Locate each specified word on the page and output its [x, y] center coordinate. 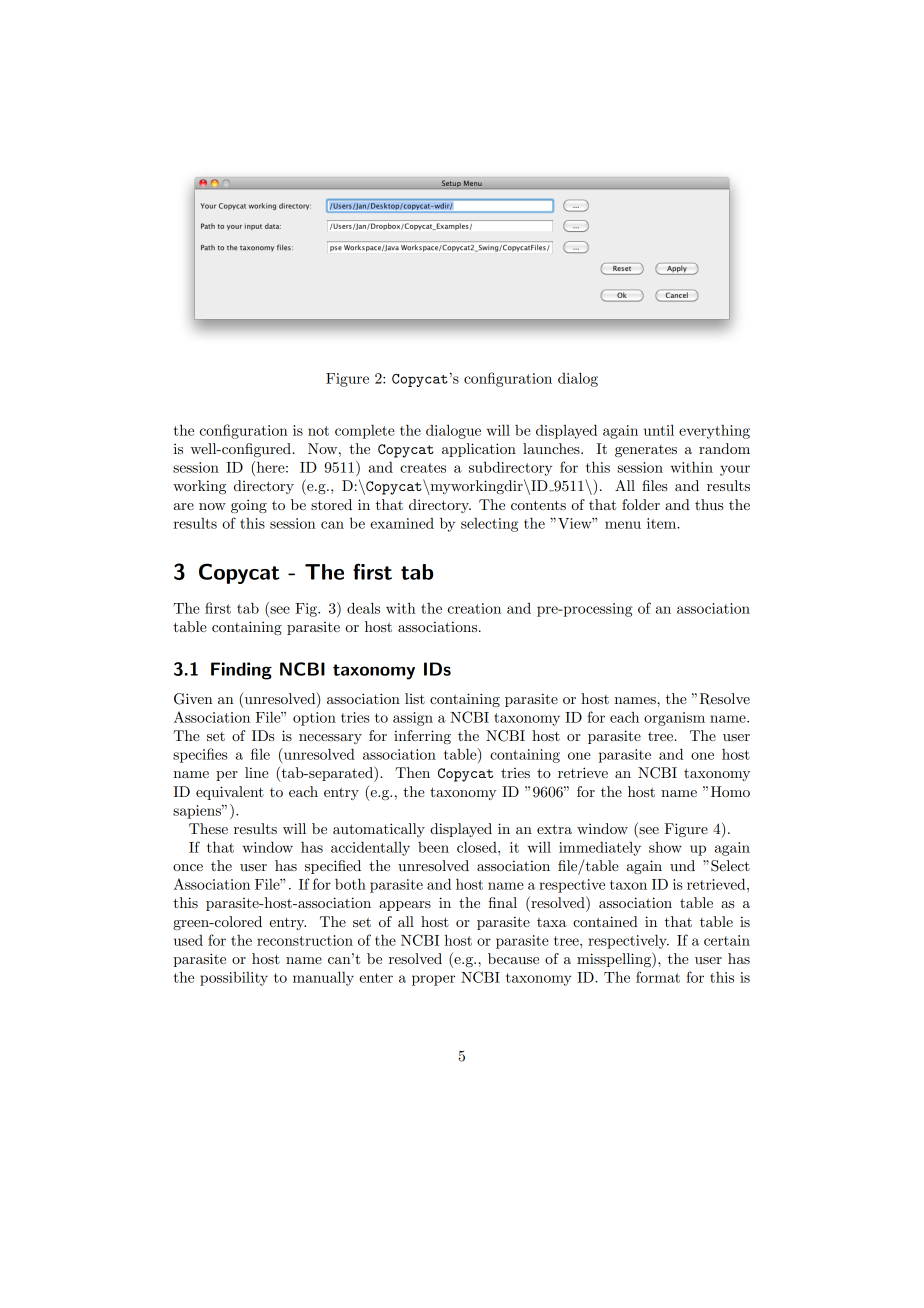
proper [433, 980]
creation [474, 608]
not [318, 431]
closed [478, 847]
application [479, 450]
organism [674, 719]
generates [646, 451]
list [415, 698]
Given [193, 699]
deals [363, 608]
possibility [234, 979]
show [665, 847]
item [663, 523]
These [208, 828]
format [658, 977]
